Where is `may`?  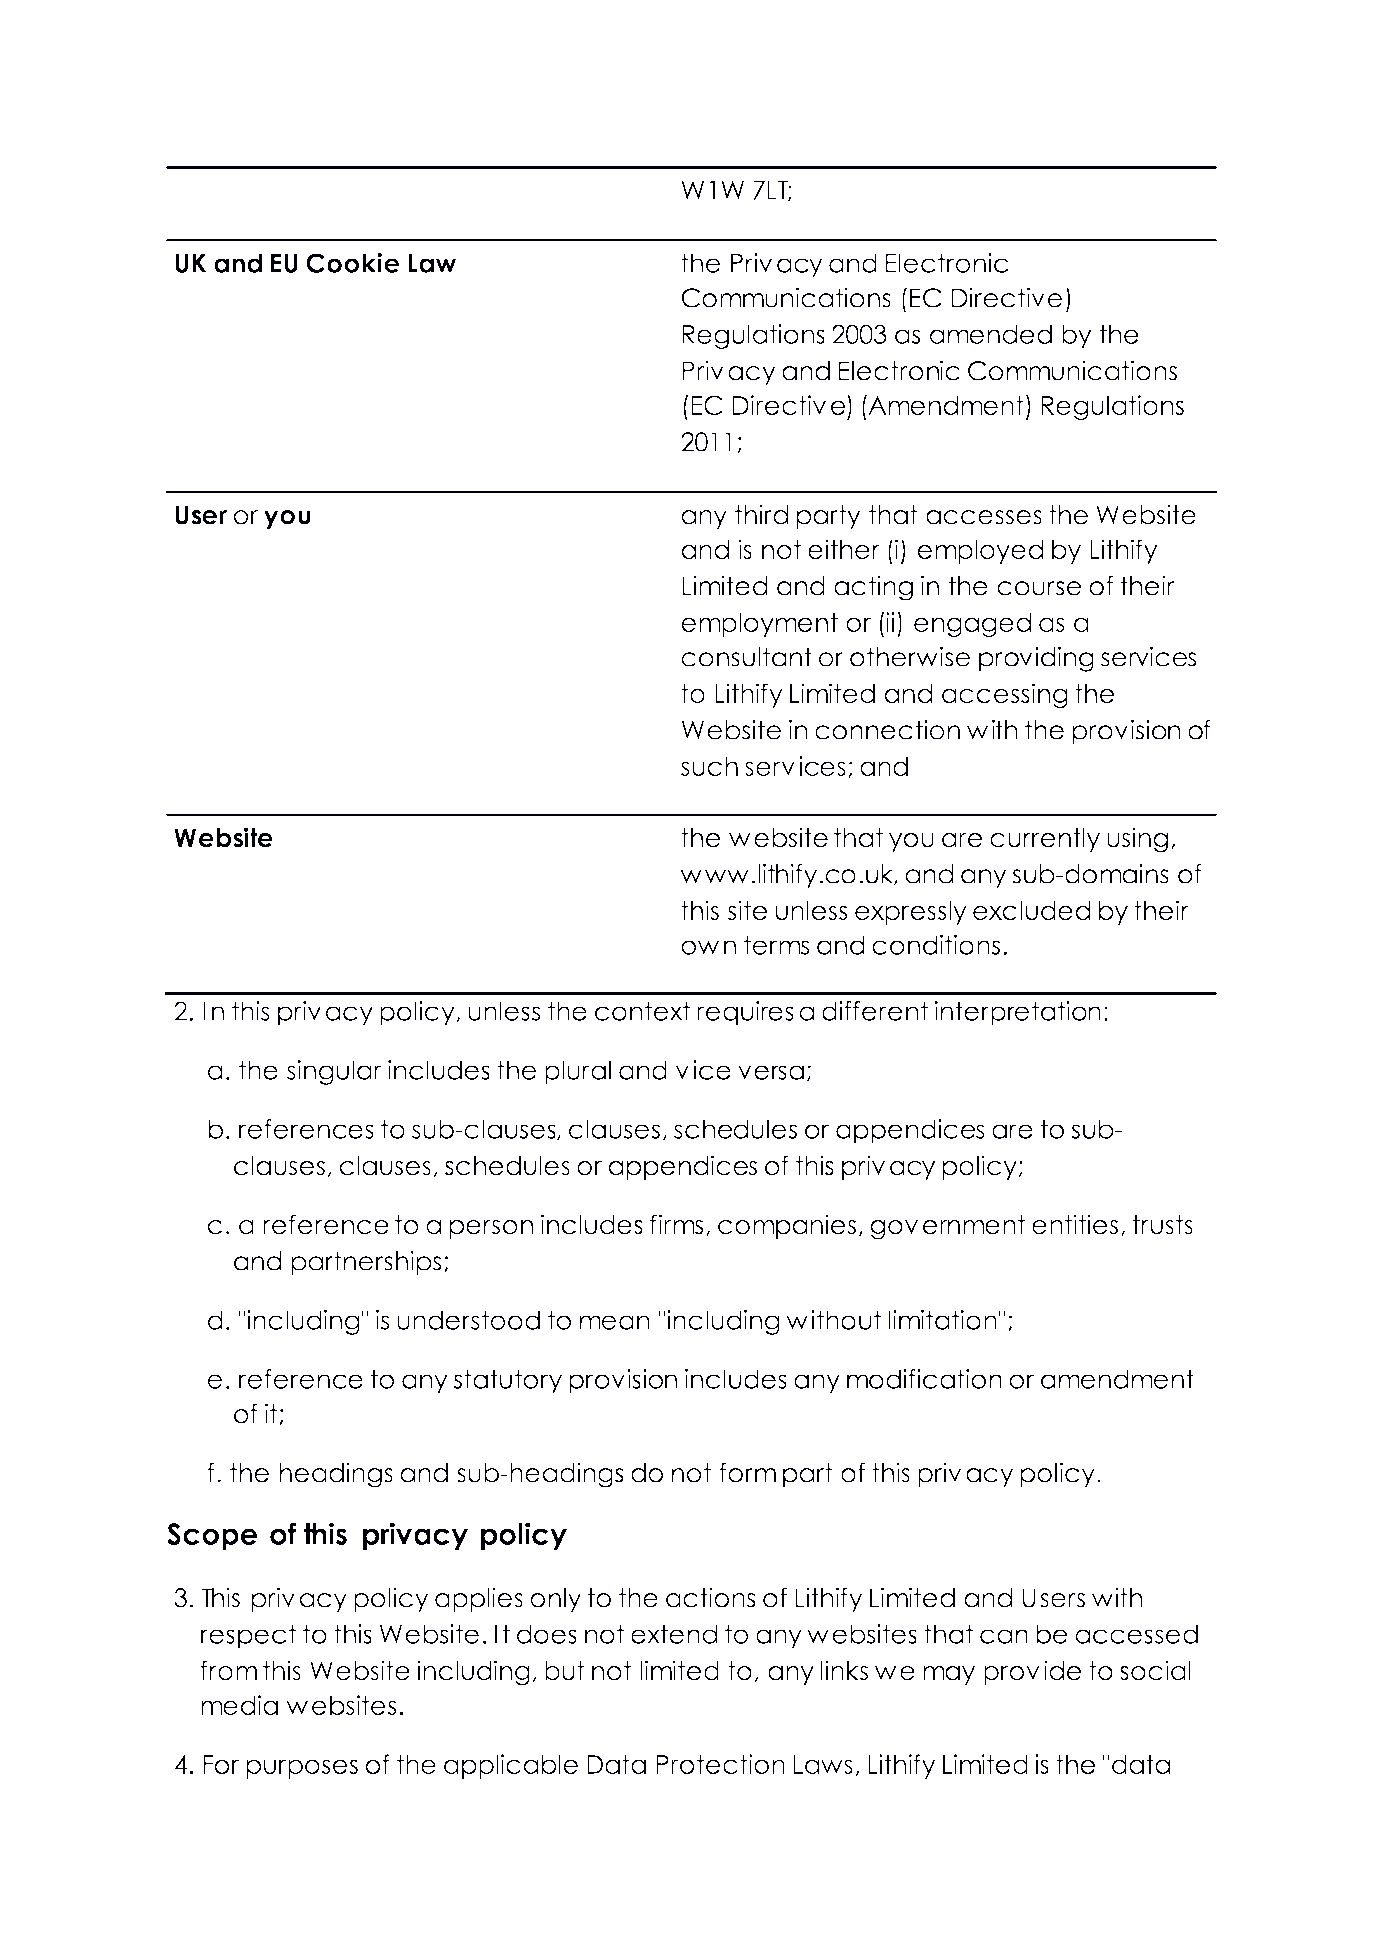 may is located at coordinates (949, 1675).
